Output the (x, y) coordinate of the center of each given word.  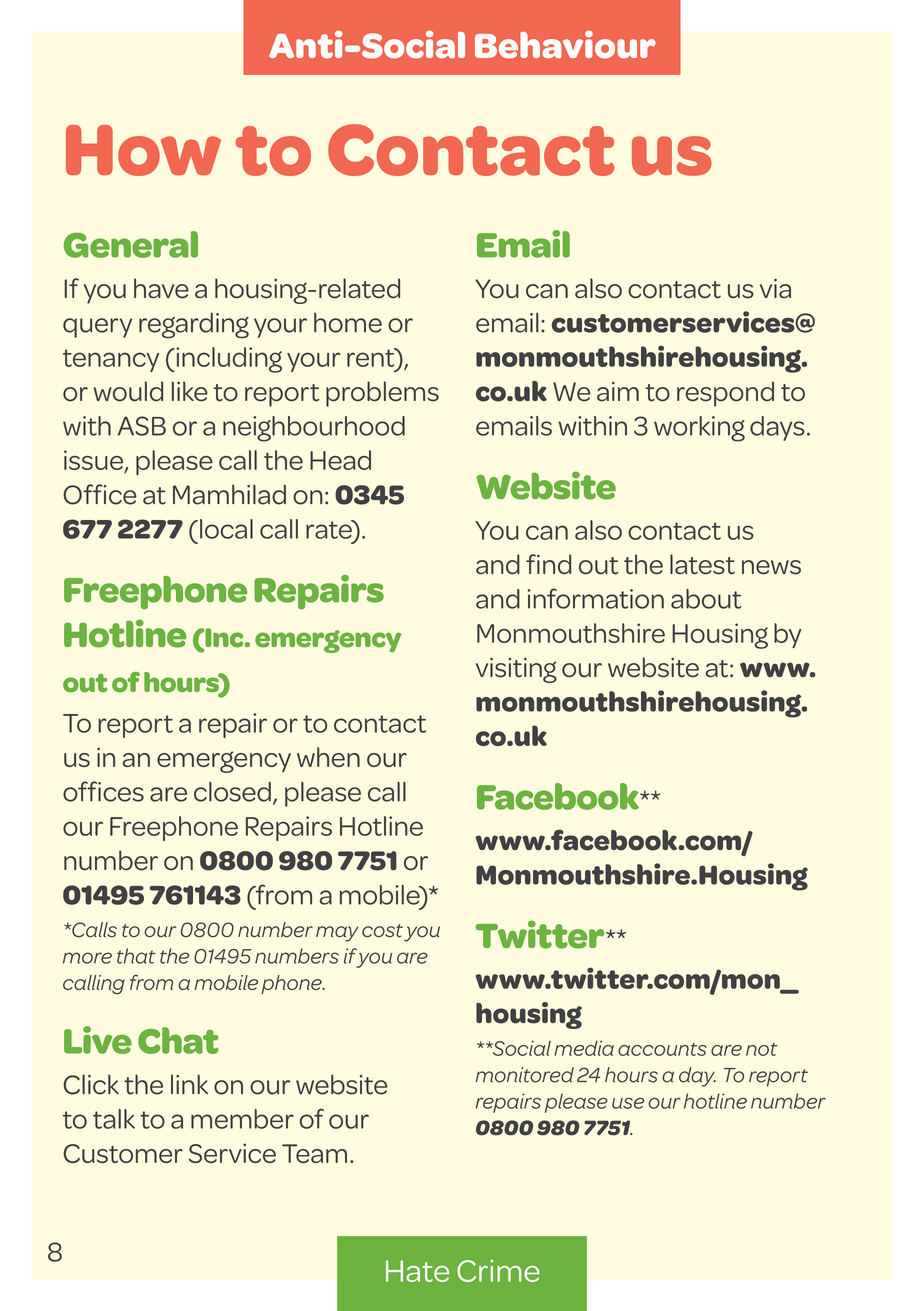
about (706, 599)
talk (114, 1119)
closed (232, 792)
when (328, 757)
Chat (178, 1040)
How (143, 150)
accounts (662, 1049)
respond (725, 394)
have (161, 288)
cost (382, 931)
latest (702, 564)
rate (330, 529)
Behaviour (565, 45)
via (775, 289)
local (226, 529)
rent (372, 357)
